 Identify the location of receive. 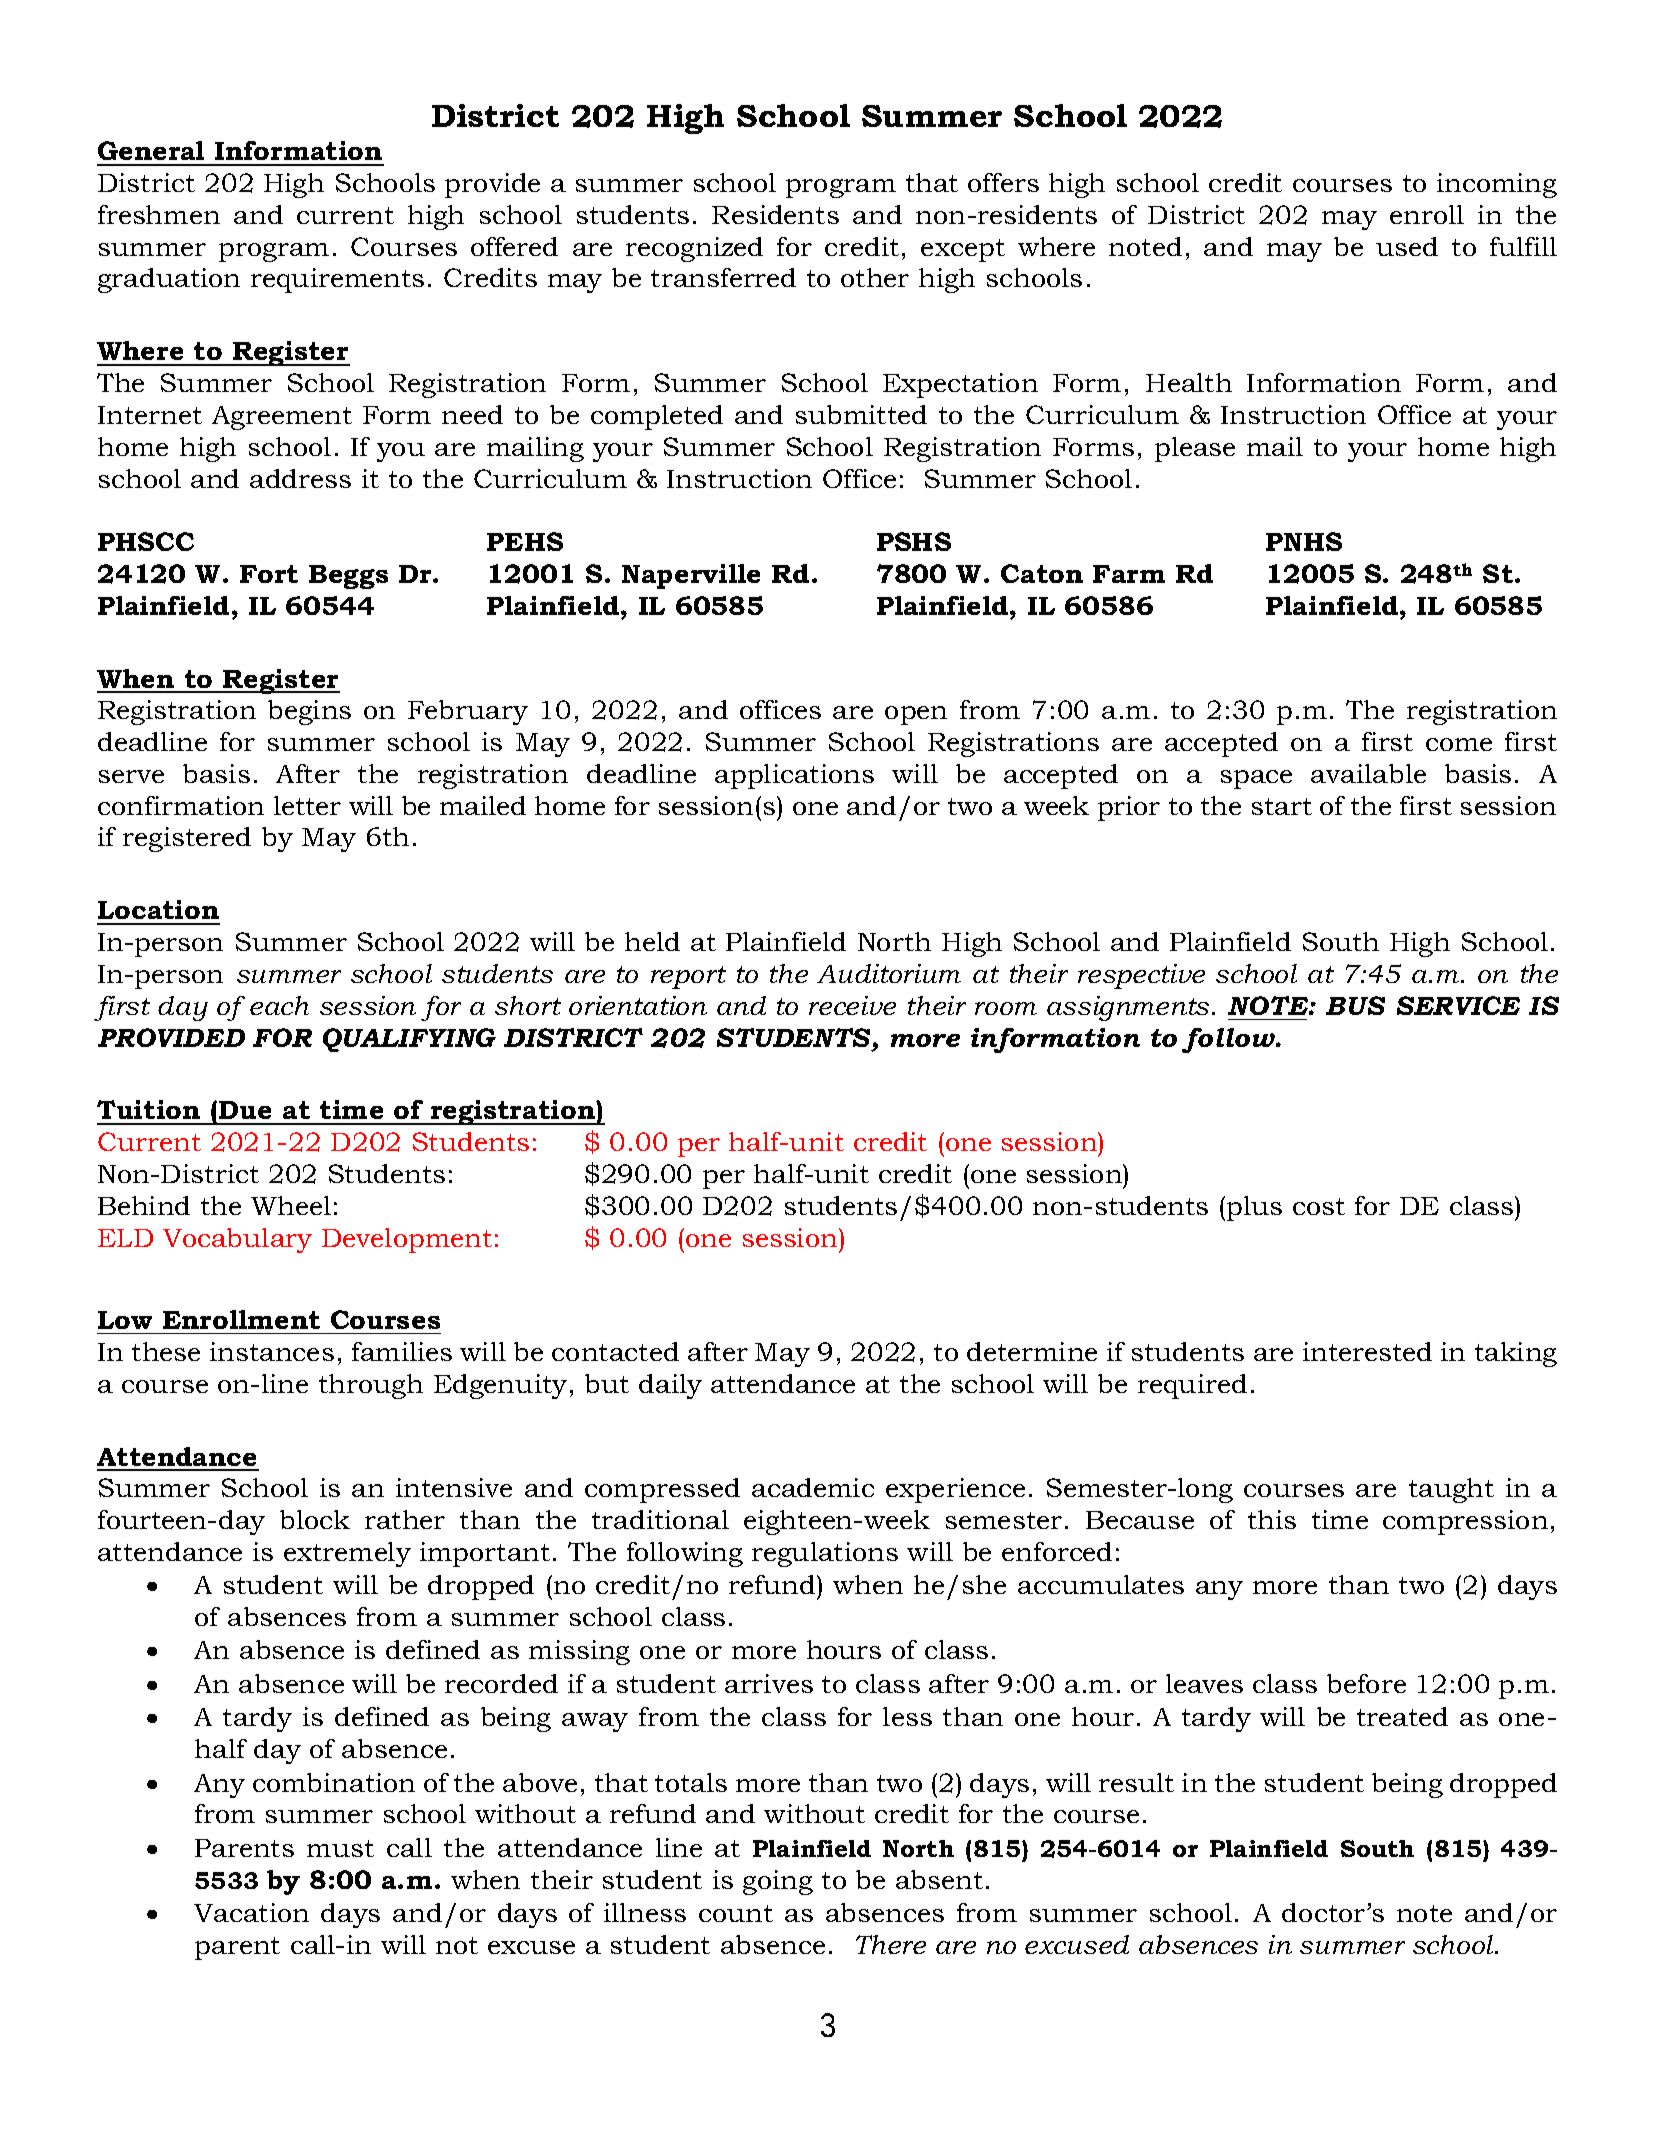
(852, 1005).
